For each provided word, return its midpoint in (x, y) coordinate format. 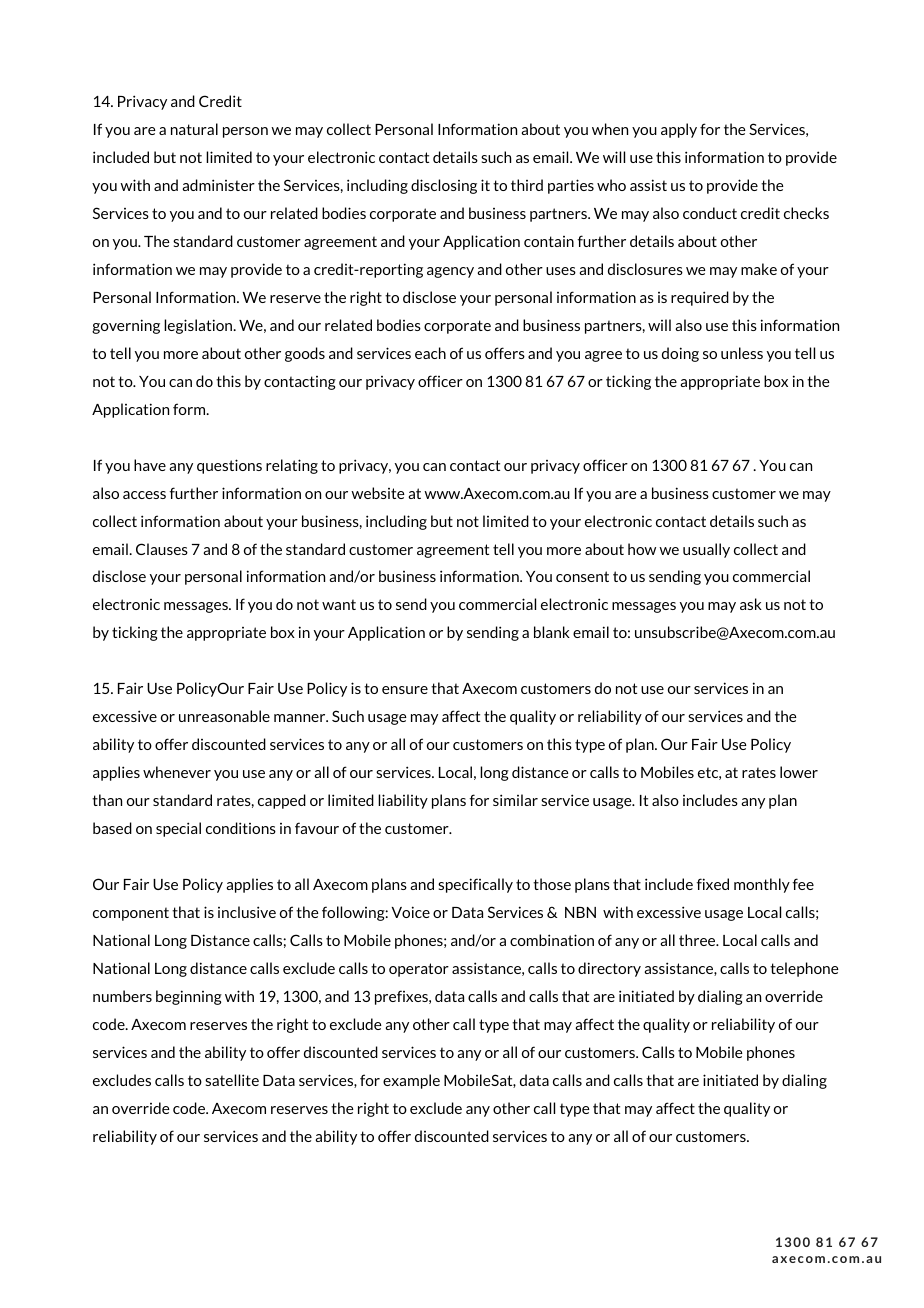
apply (679, 130)
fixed (712, 884)
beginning (189, 997)
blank (552, 632)
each (430, 353)
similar (515, 800)
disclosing (444, 186)
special (178, 829)
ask (751, 604)
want (339, 604)
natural (194, 129)
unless (742, 353)
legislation (199, 326)
